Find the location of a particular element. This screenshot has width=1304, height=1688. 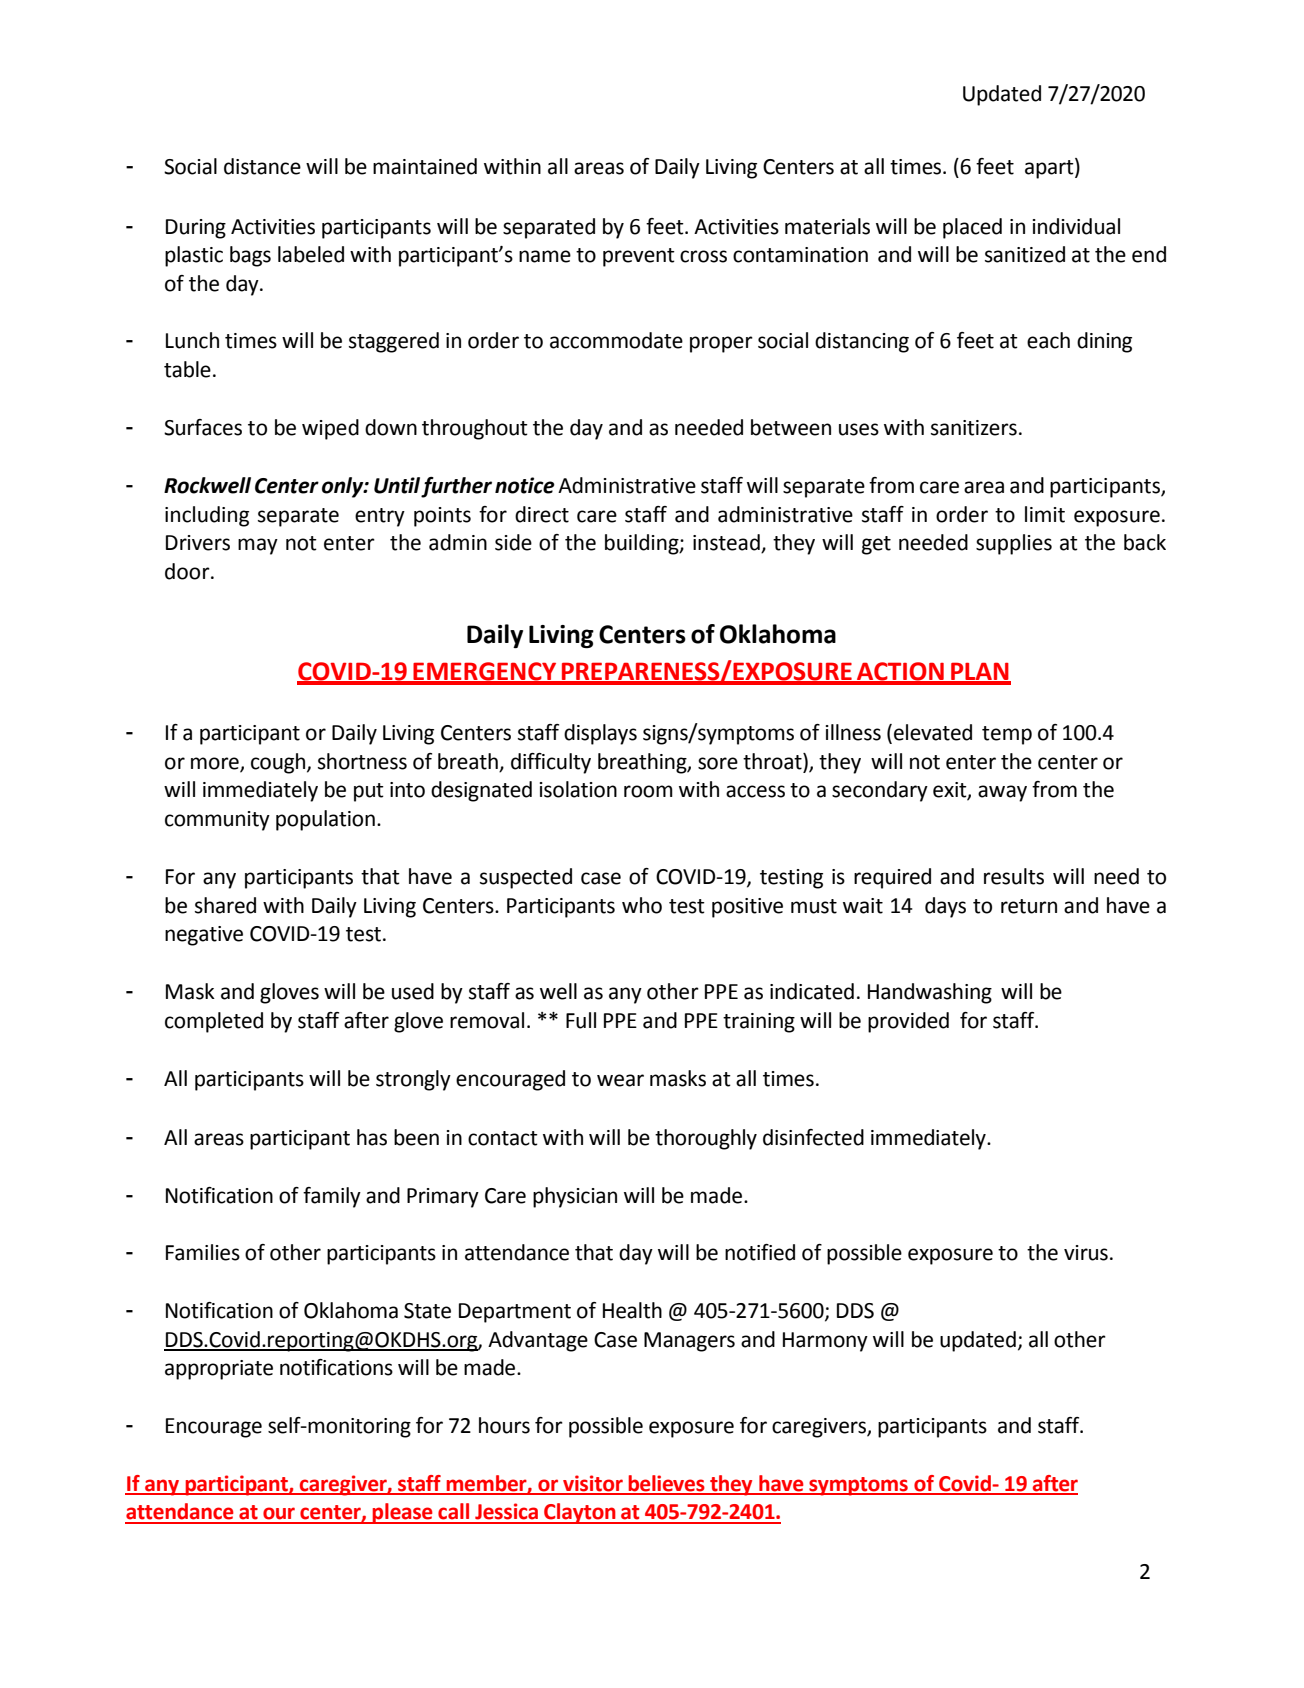

provided is located at coordinates (908, 1022).
